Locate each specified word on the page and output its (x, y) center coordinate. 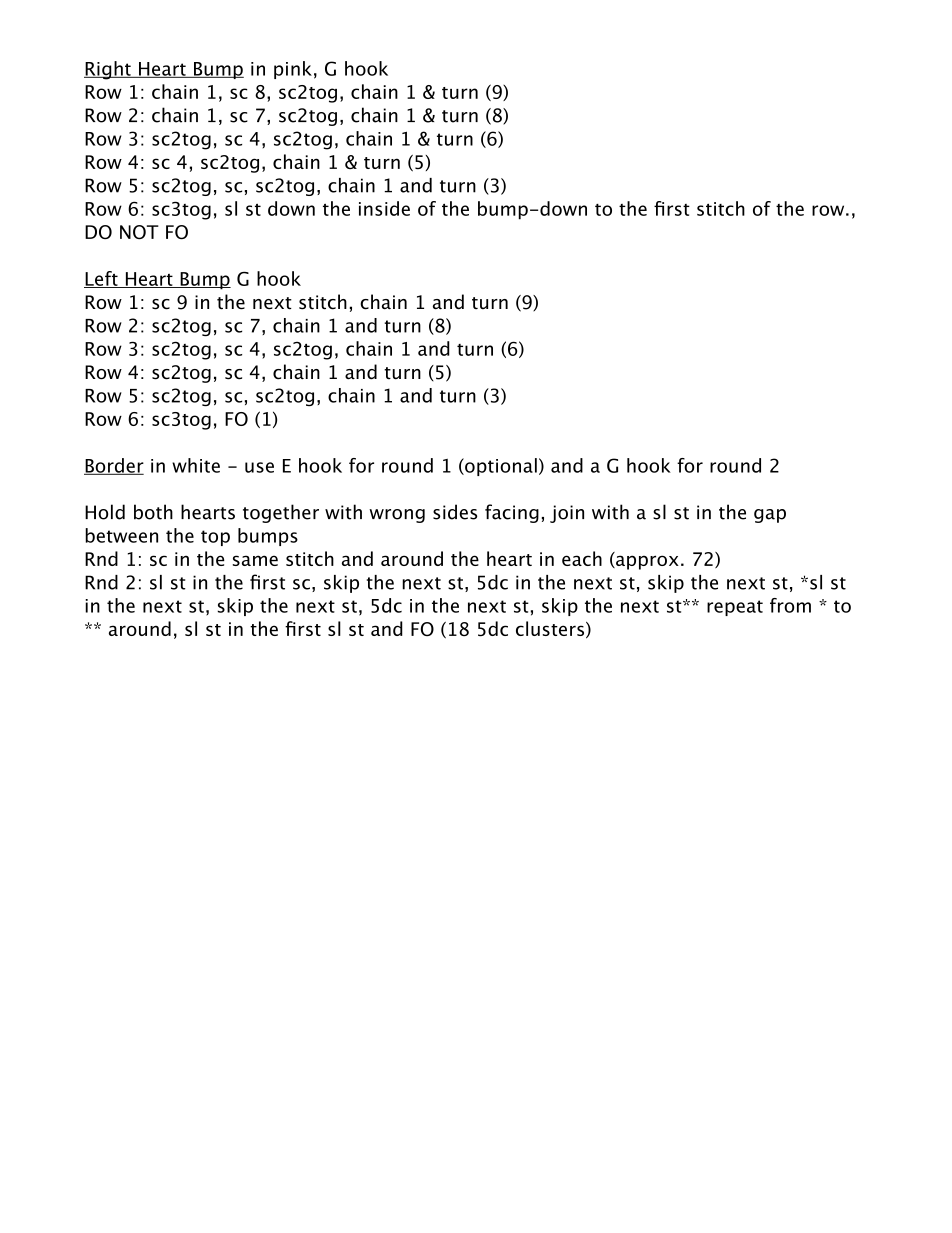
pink (293, 70)
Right (108, 70)
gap (770, 516)
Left (102, 279)
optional (500, 467)
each (582, 558)
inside (384, 208)
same (255, 560)
